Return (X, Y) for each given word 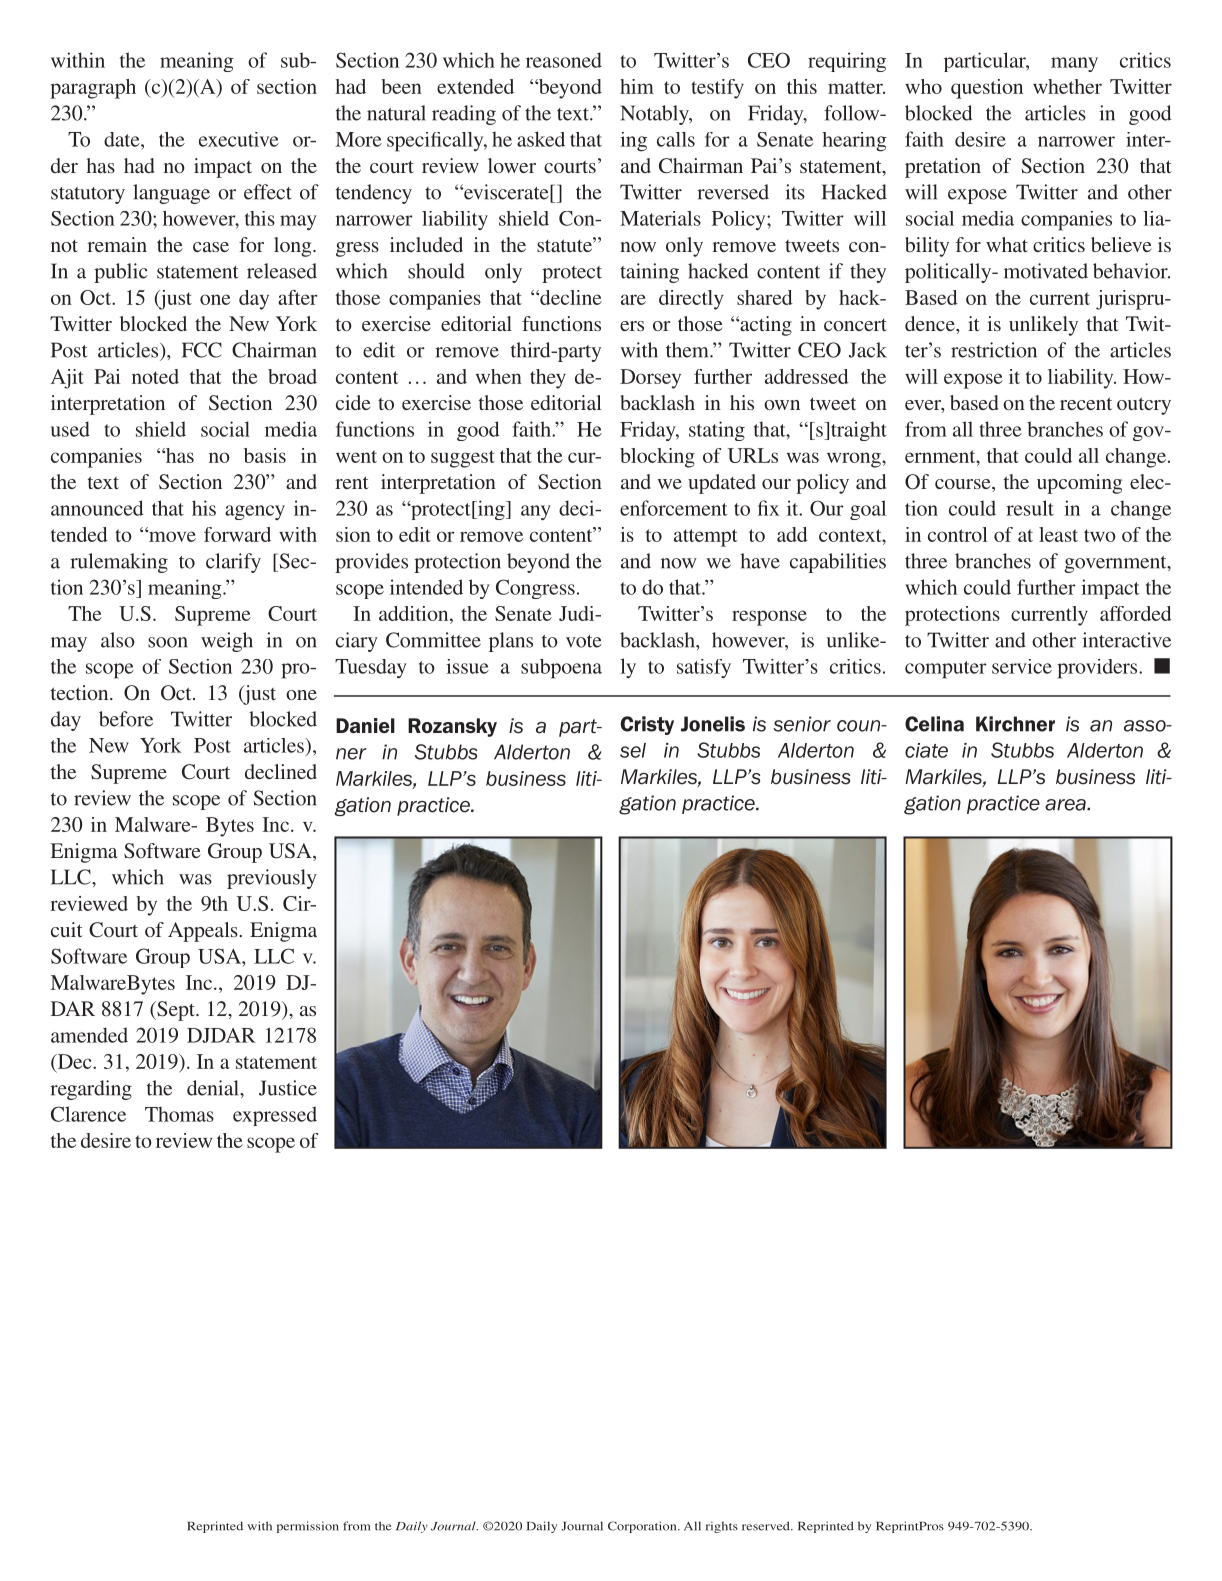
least (1058, 534)
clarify (233, 563)
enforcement (674, 508)
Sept (176, 1011)
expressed (275, 1116)
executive (239, 139)
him (637, 86)
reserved (767, 1526)
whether (1067, 86)
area (1066, 805)
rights (722, 1527)
